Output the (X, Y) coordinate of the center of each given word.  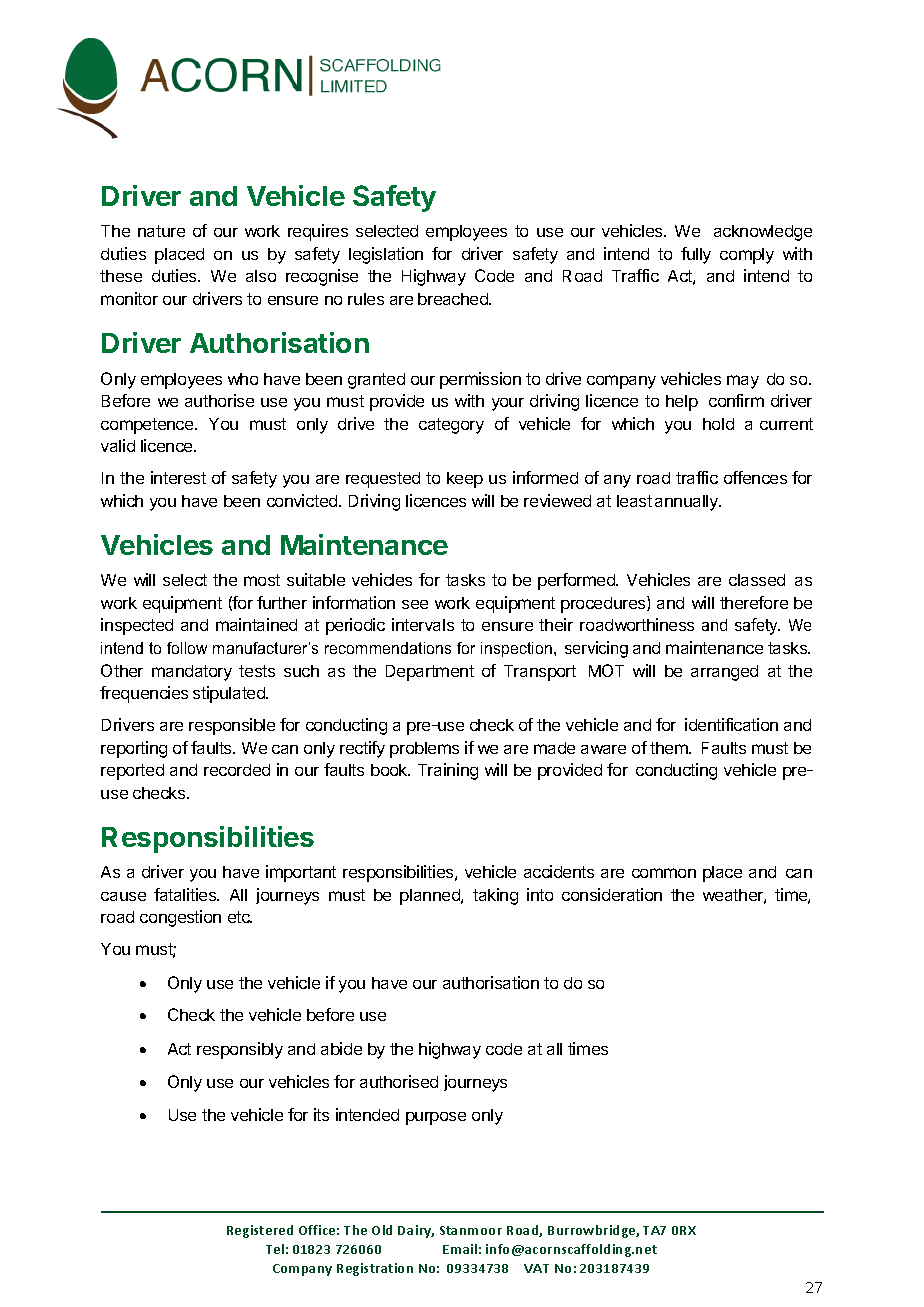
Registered (260, 1231)
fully (696, 255)
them (670, 748)
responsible (232, 726)
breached (454, 299)
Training (448, 771)
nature (161, 231)
